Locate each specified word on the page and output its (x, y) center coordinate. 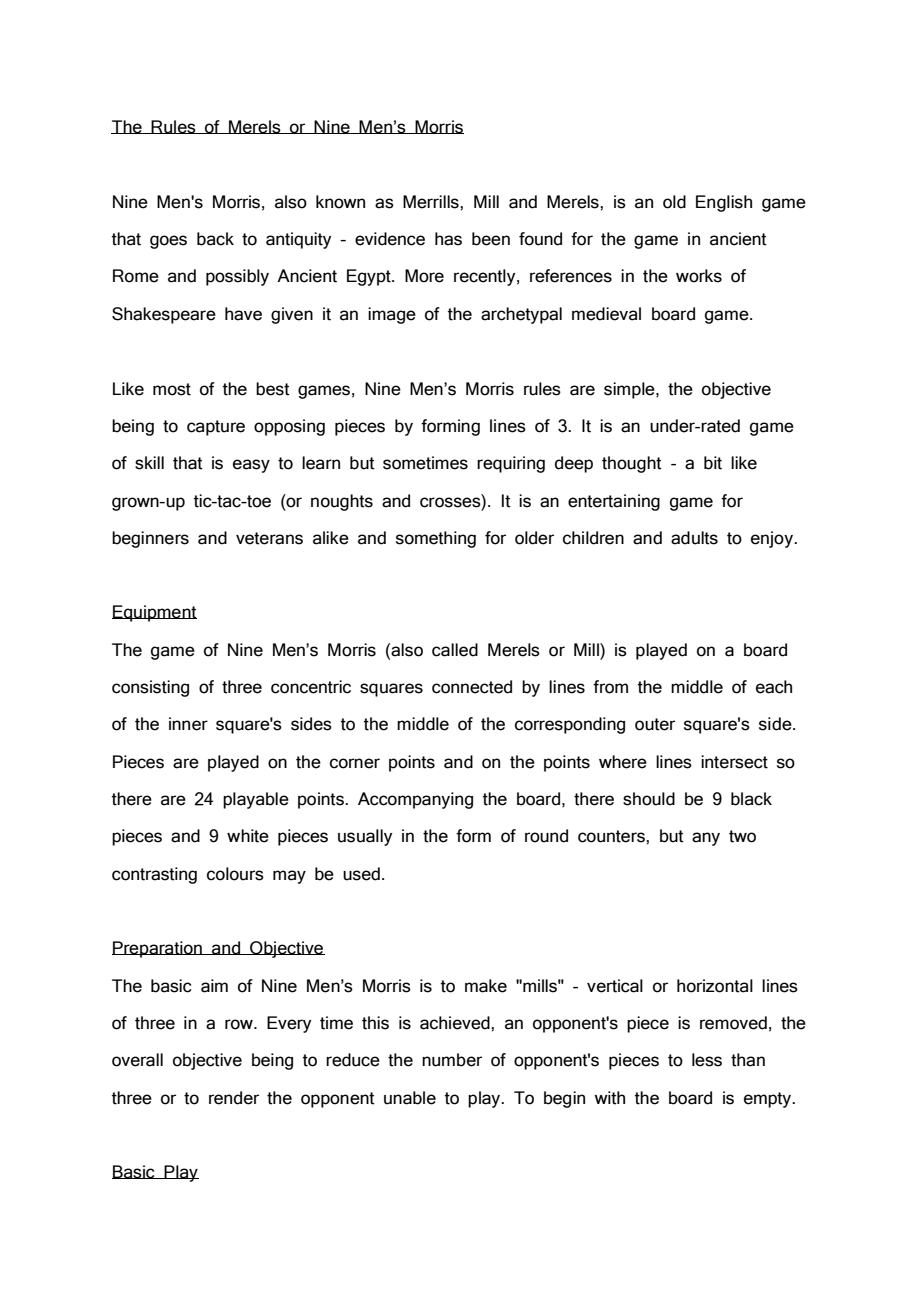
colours (235, 874)
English (724, 203)
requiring (511, 464)
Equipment (154, 613)
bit (713, 463)
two (742, 836)
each (774, 687)
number (452, 1060)
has (448, 239)
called (455, 650)
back (215, 239)
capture (216, 428)
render (234, 1098)
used (361, 874)
